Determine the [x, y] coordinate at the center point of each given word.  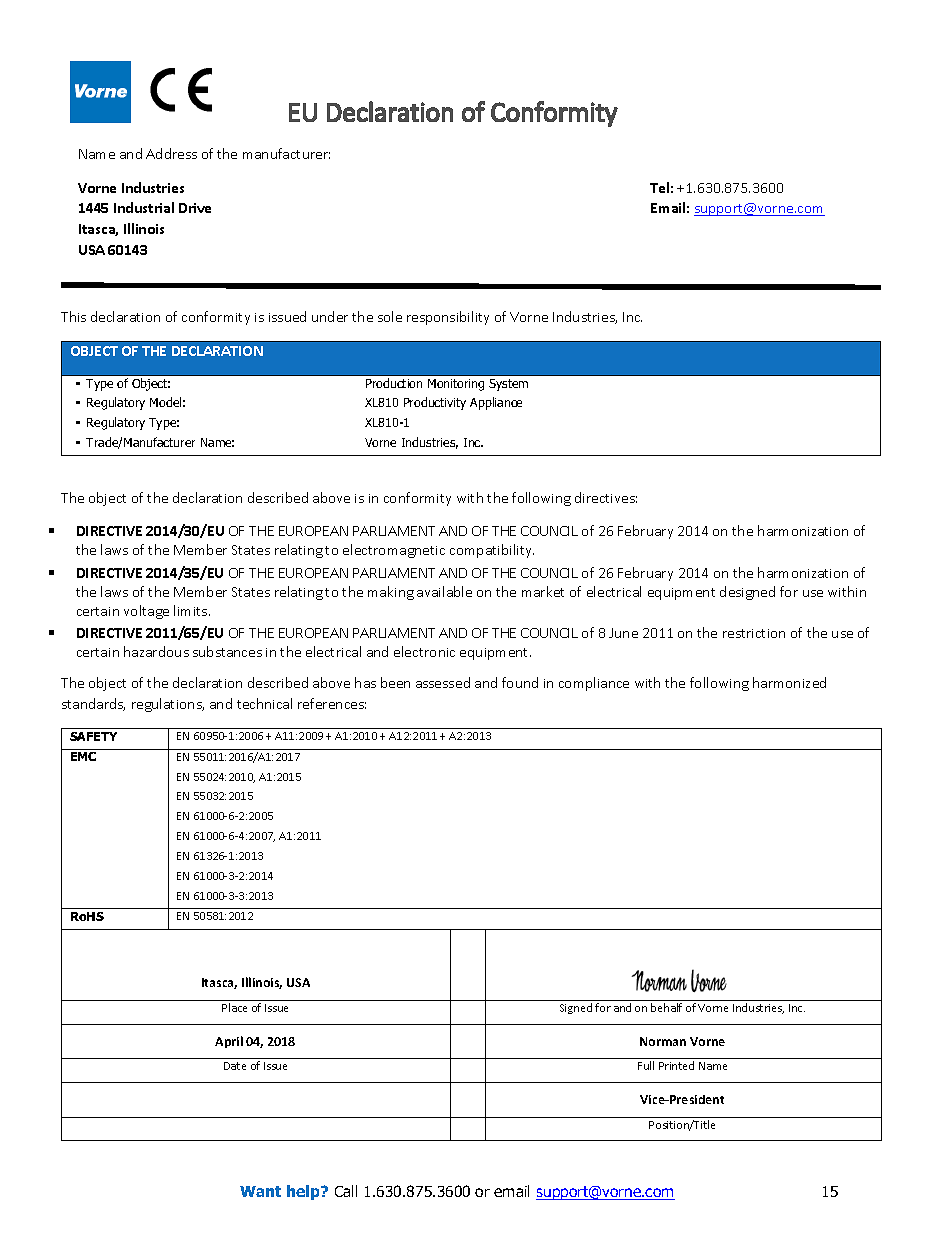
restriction [754, 633]
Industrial [144, 207]
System [508, 385]
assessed [443, 682]
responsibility [448, 318]
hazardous [156, 651]
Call [346, 1191]
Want [260, 1191]
